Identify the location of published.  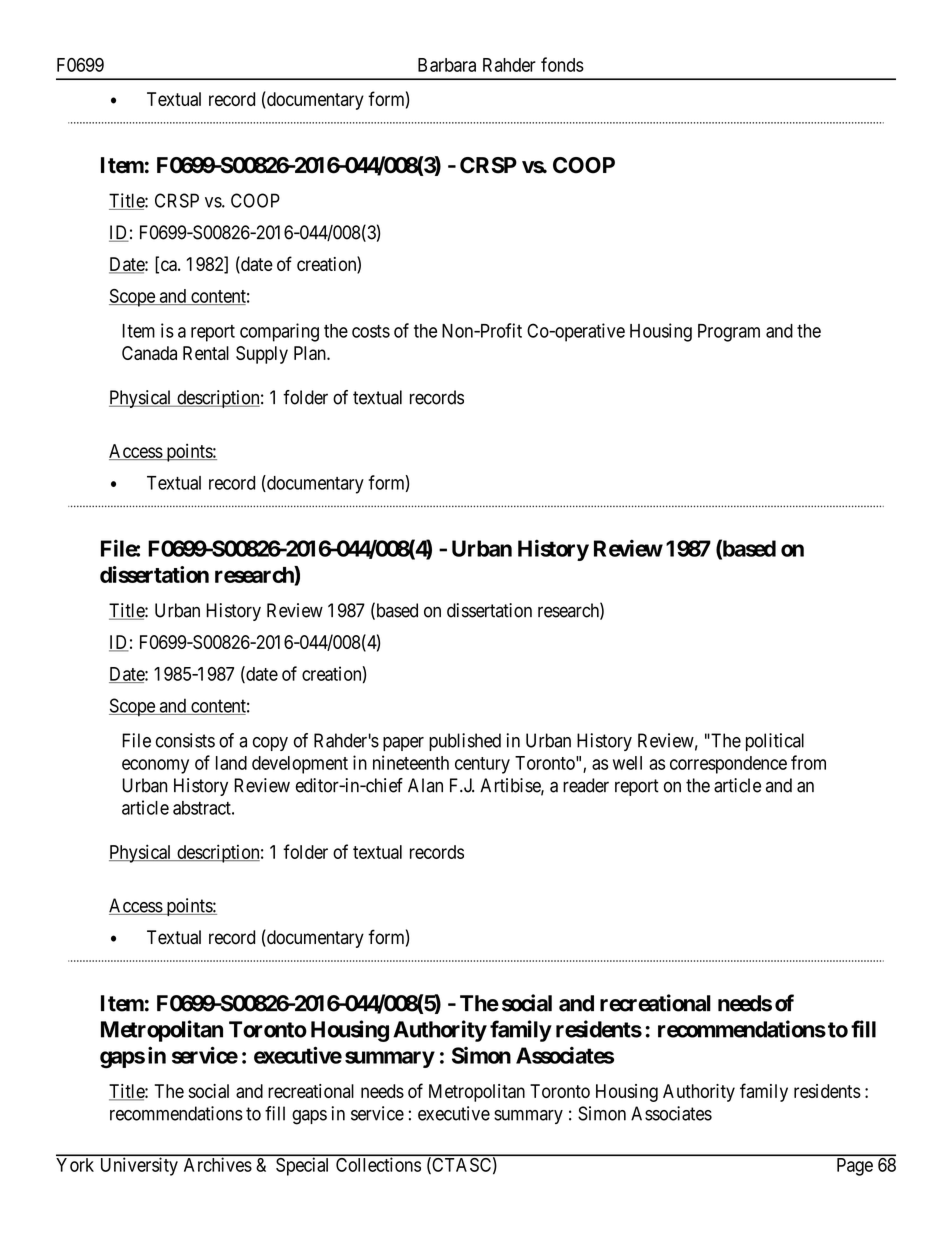
(465, 742).
